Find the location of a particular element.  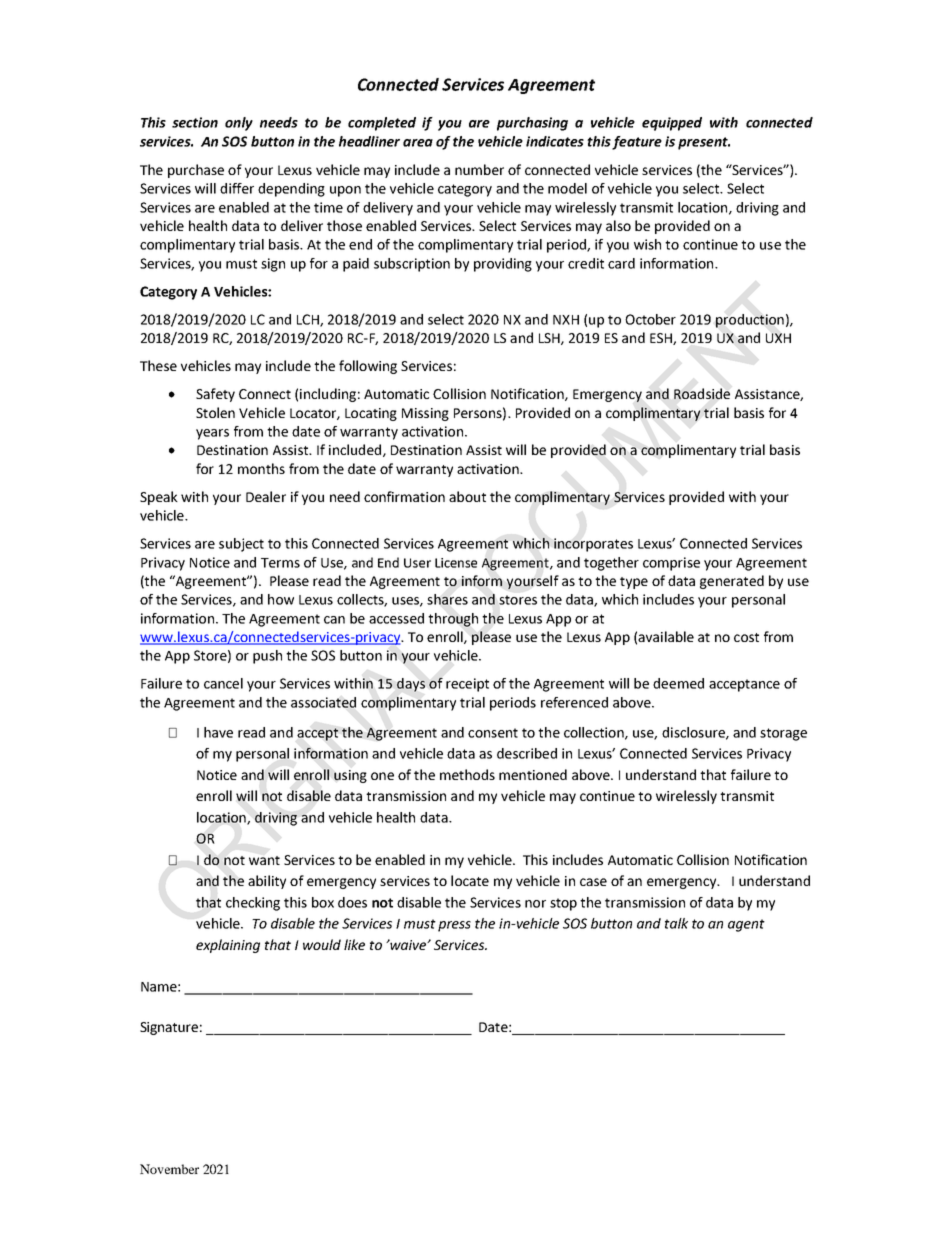

press is located at coordinates (454, 926).
